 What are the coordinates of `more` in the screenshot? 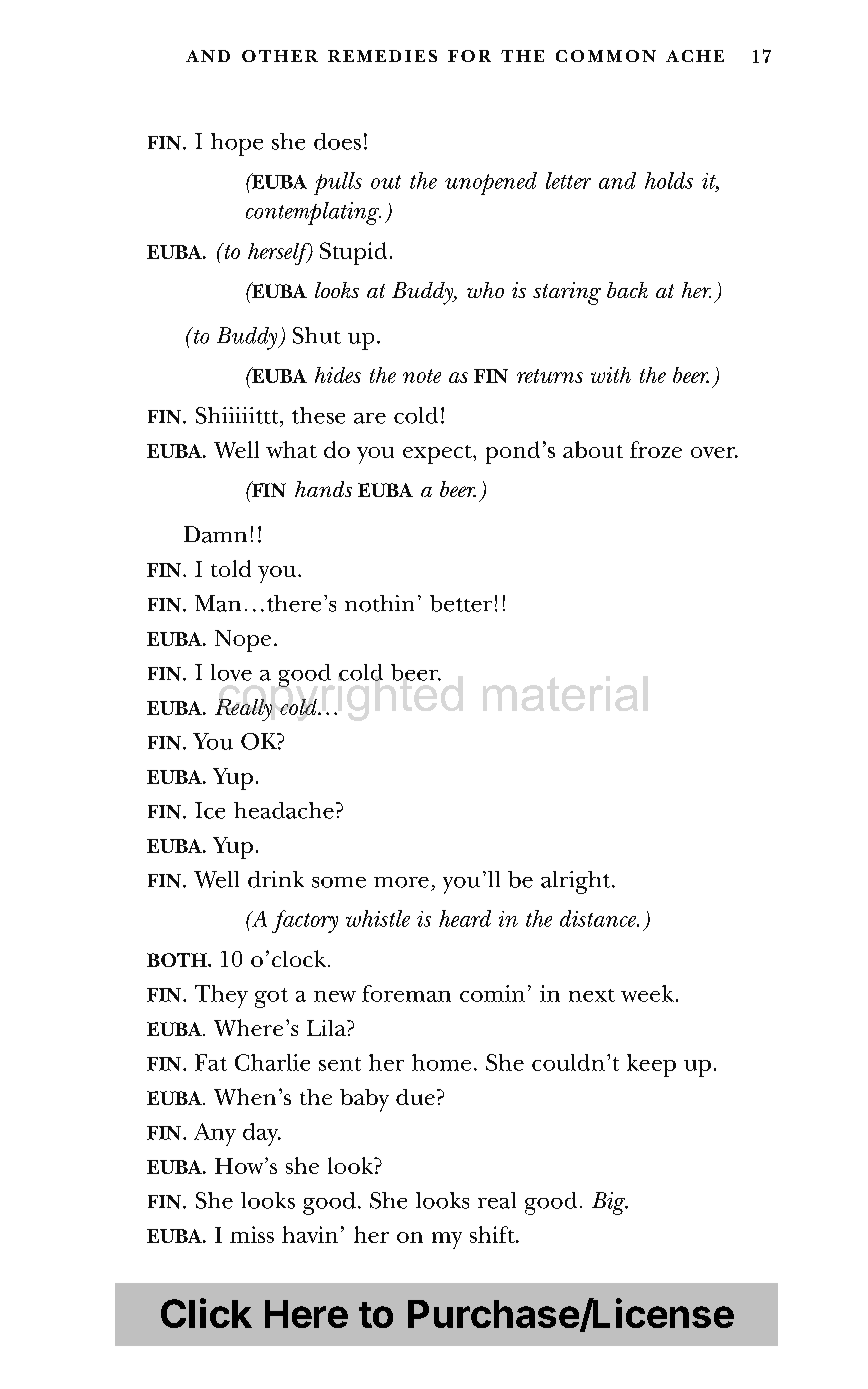 It's located at (401, 882).
